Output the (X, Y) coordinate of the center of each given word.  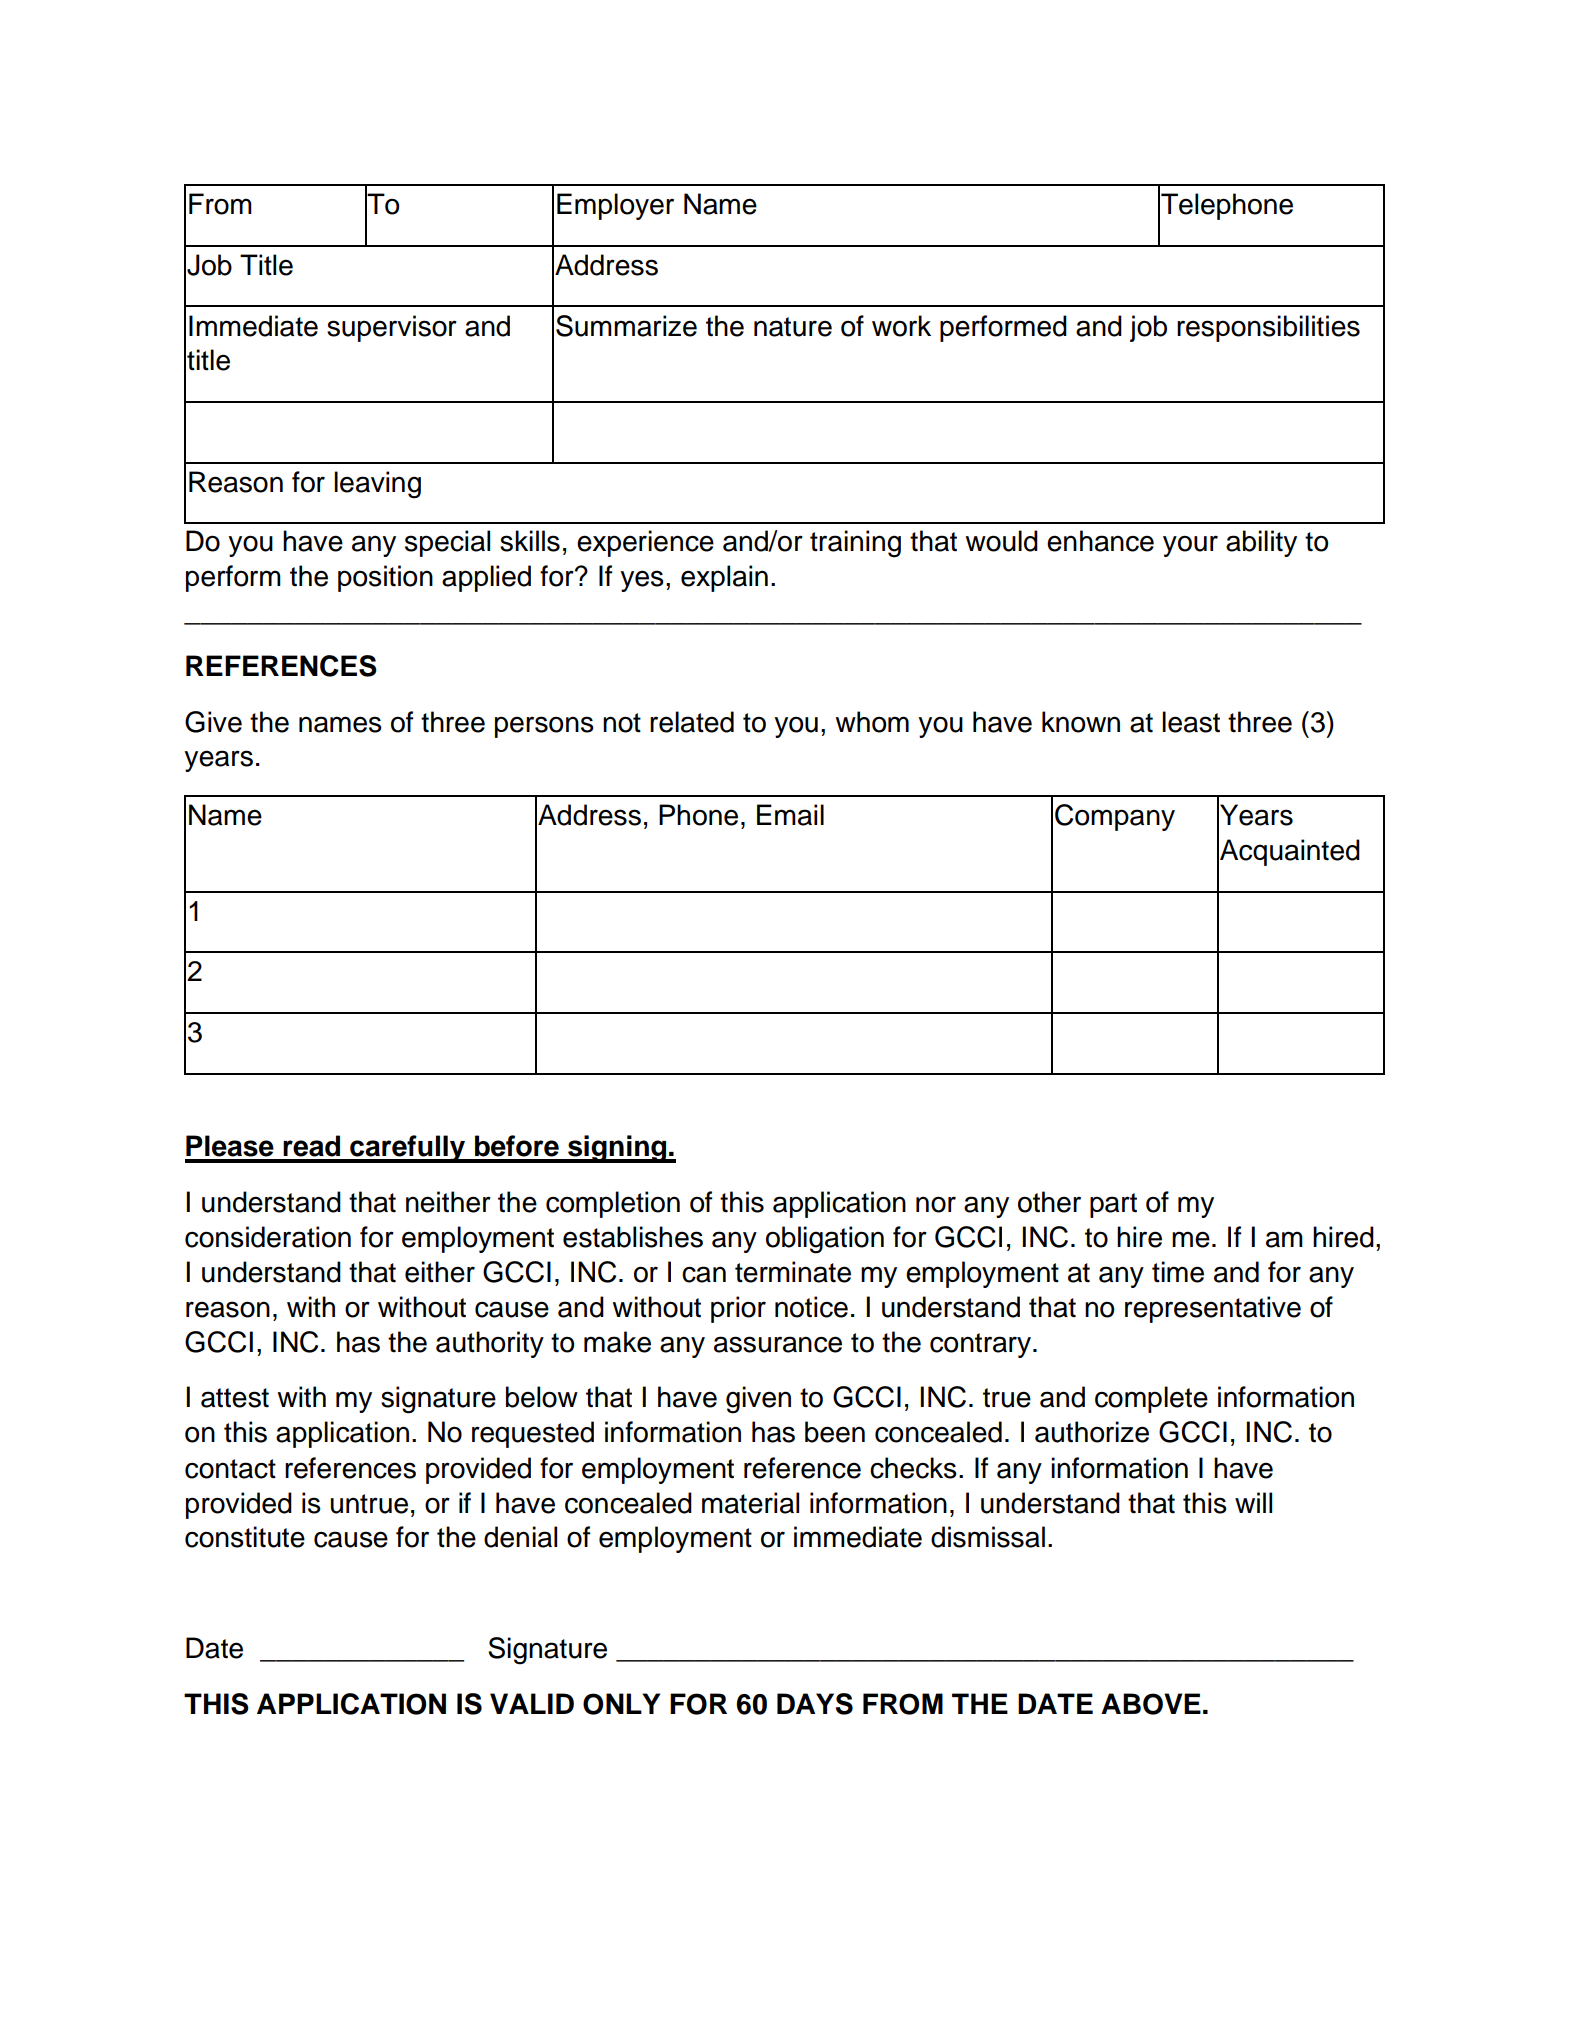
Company (1115, 817)
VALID (532, 1703)
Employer (615, 206)
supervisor (392, 328)
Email (790, 815)
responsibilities (1268, 328)
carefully (407, 1149)
